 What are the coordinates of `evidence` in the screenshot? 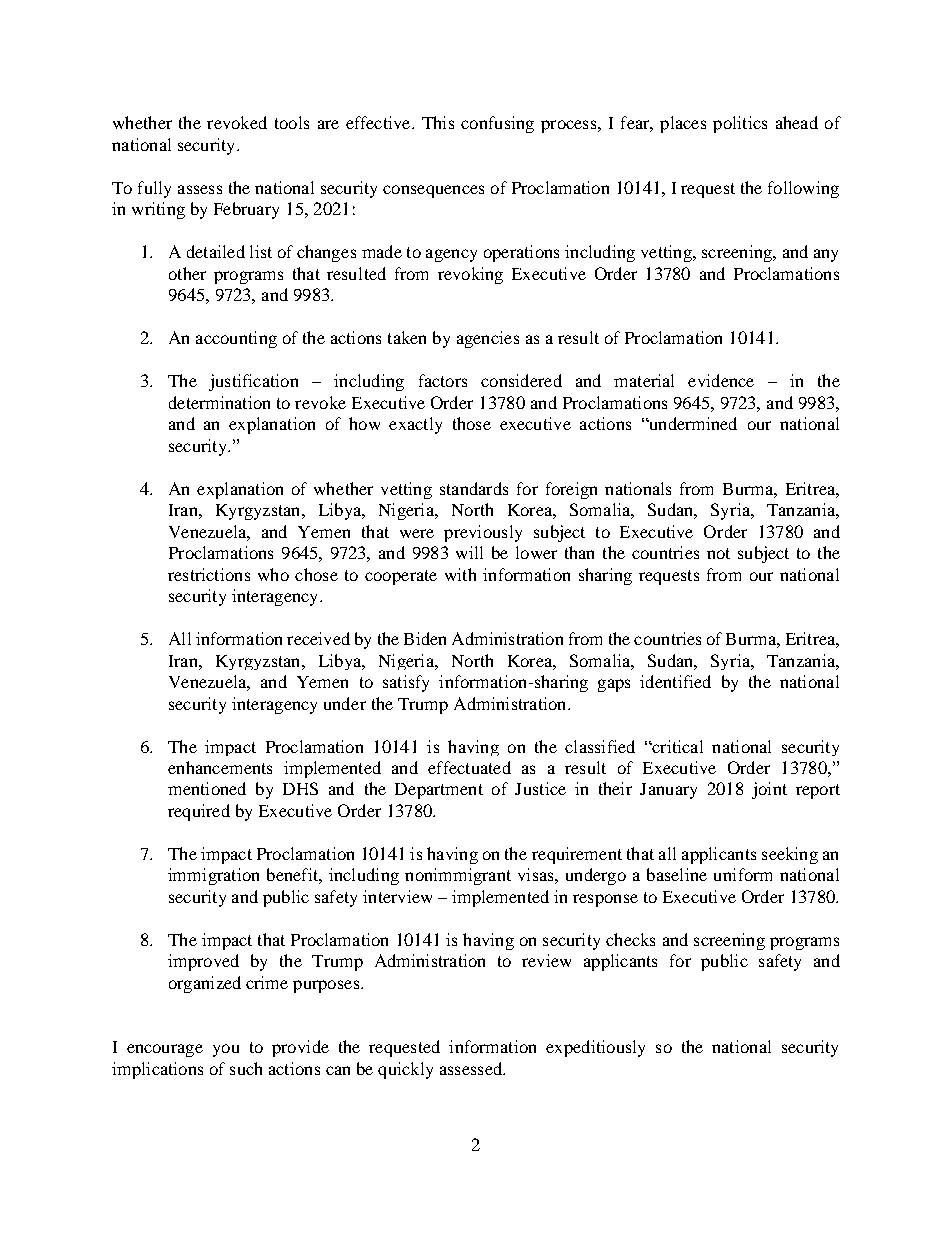 It's located at (721, 380).
